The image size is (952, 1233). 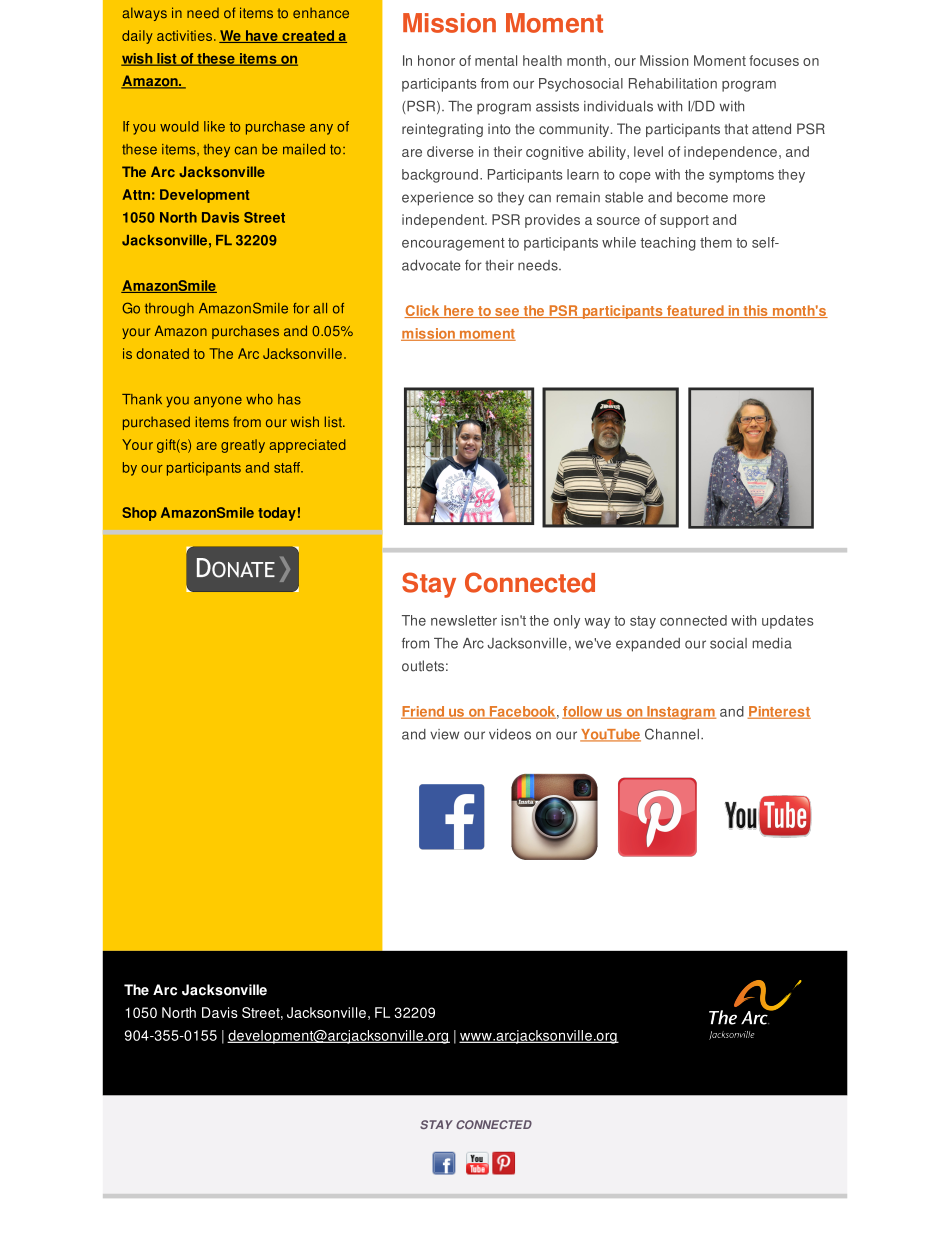 What do you see at coordinates (218, 401) in the page?
I see `anyone` at bounding box center [218, 401].
